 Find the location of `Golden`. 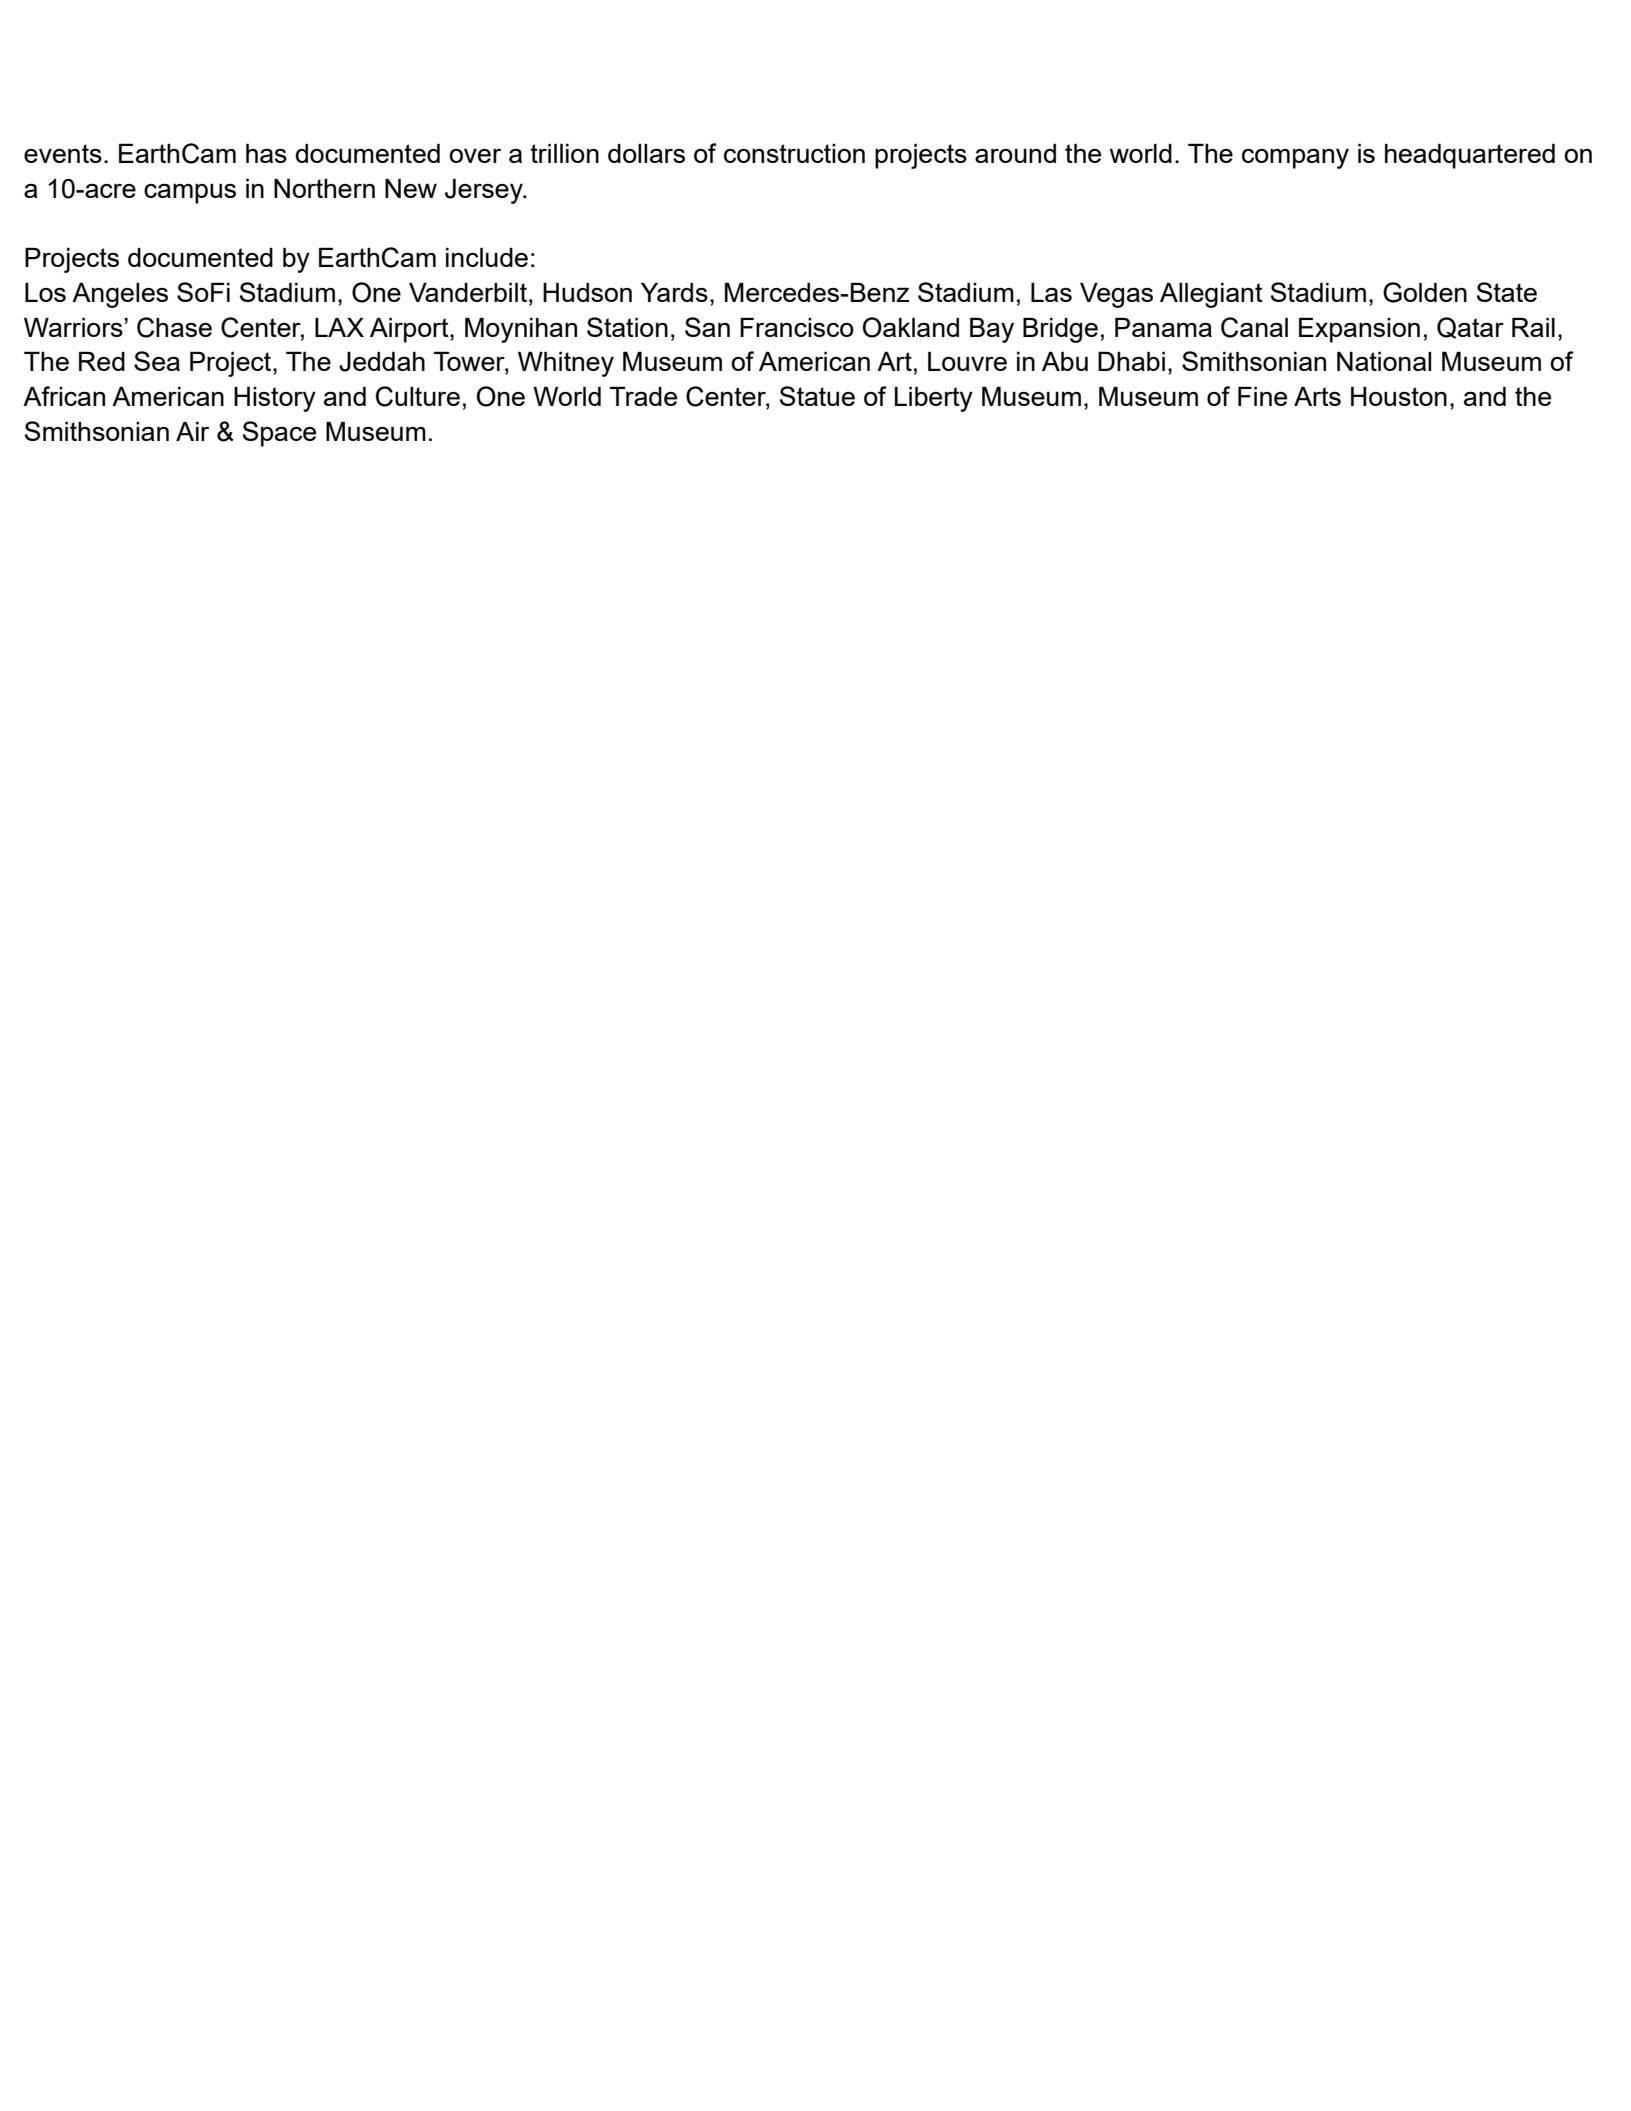

Golden is located at coordinates (1425, 292).
